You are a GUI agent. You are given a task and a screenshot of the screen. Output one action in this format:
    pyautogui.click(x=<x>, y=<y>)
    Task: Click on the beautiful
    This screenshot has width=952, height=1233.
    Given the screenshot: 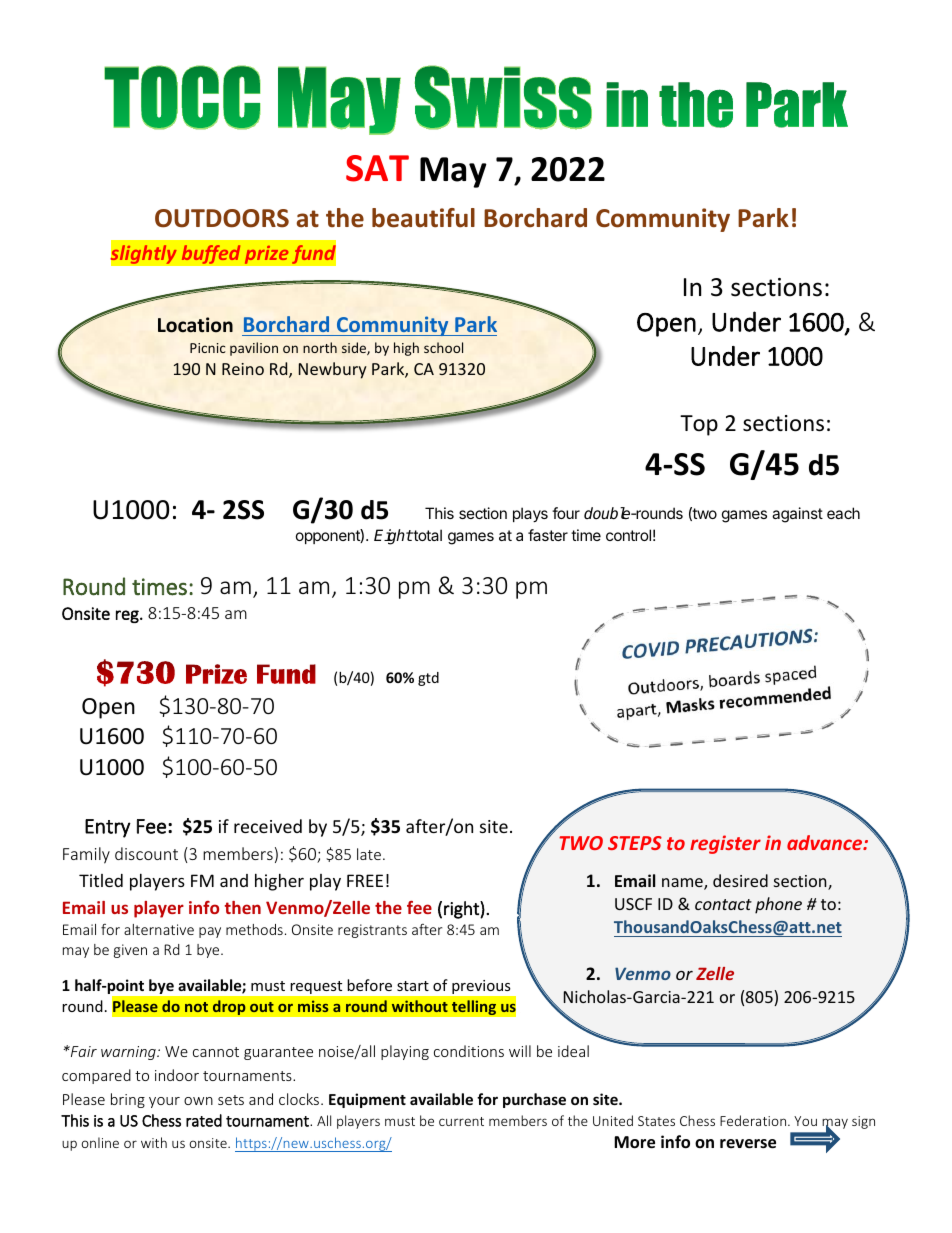 What is the action you would take?
    pyautogui.click(x=423, y=218)
